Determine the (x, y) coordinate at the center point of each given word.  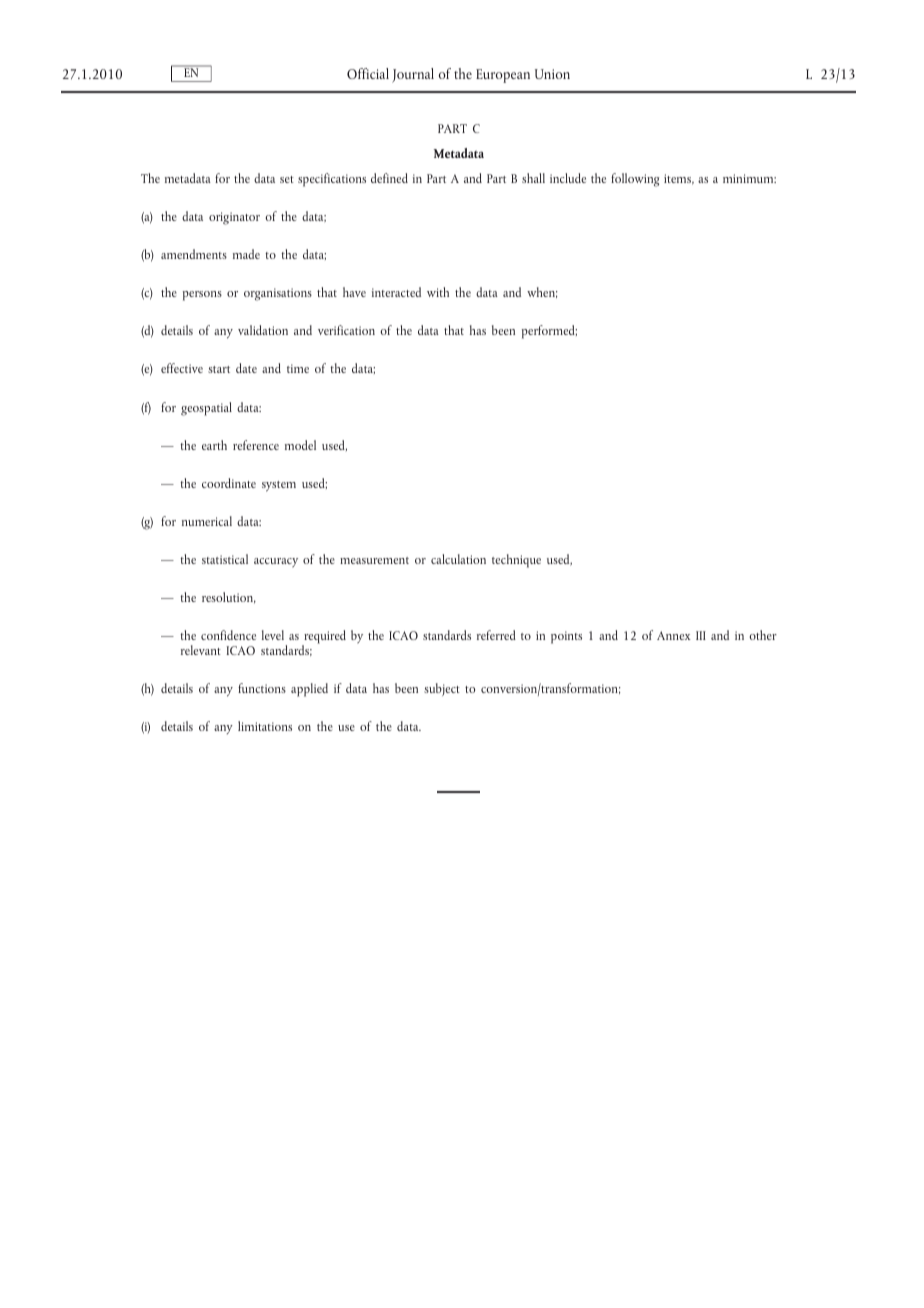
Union (552, 74)
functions (262, 688)
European (503, 76)
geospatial (206, 409)
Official (368, 73)
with (438, 292)
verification (346, 330)
